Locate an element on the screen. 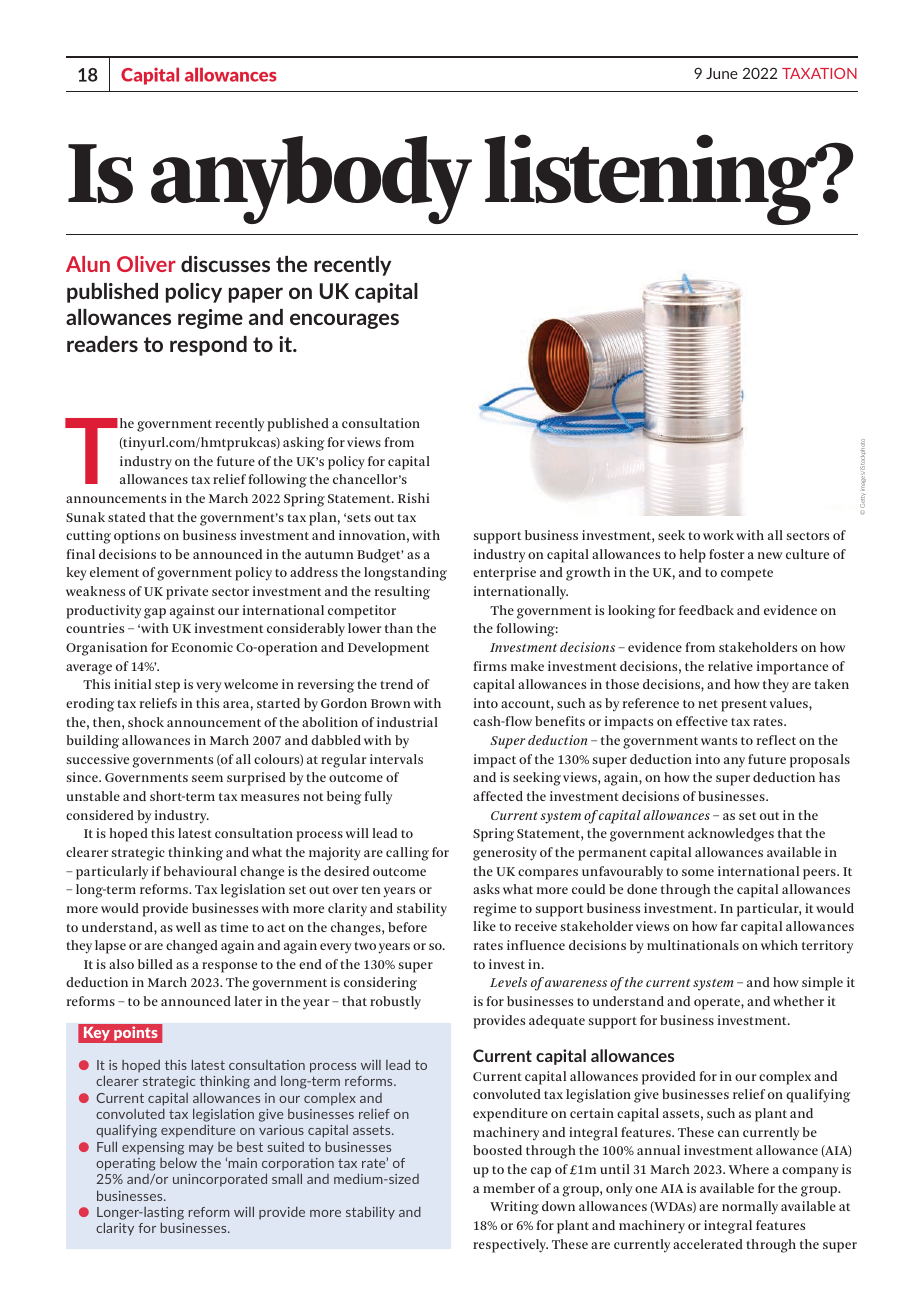 The width and height of the screenshot is (924, 1308). listening is located at coordinates (652, 179).
